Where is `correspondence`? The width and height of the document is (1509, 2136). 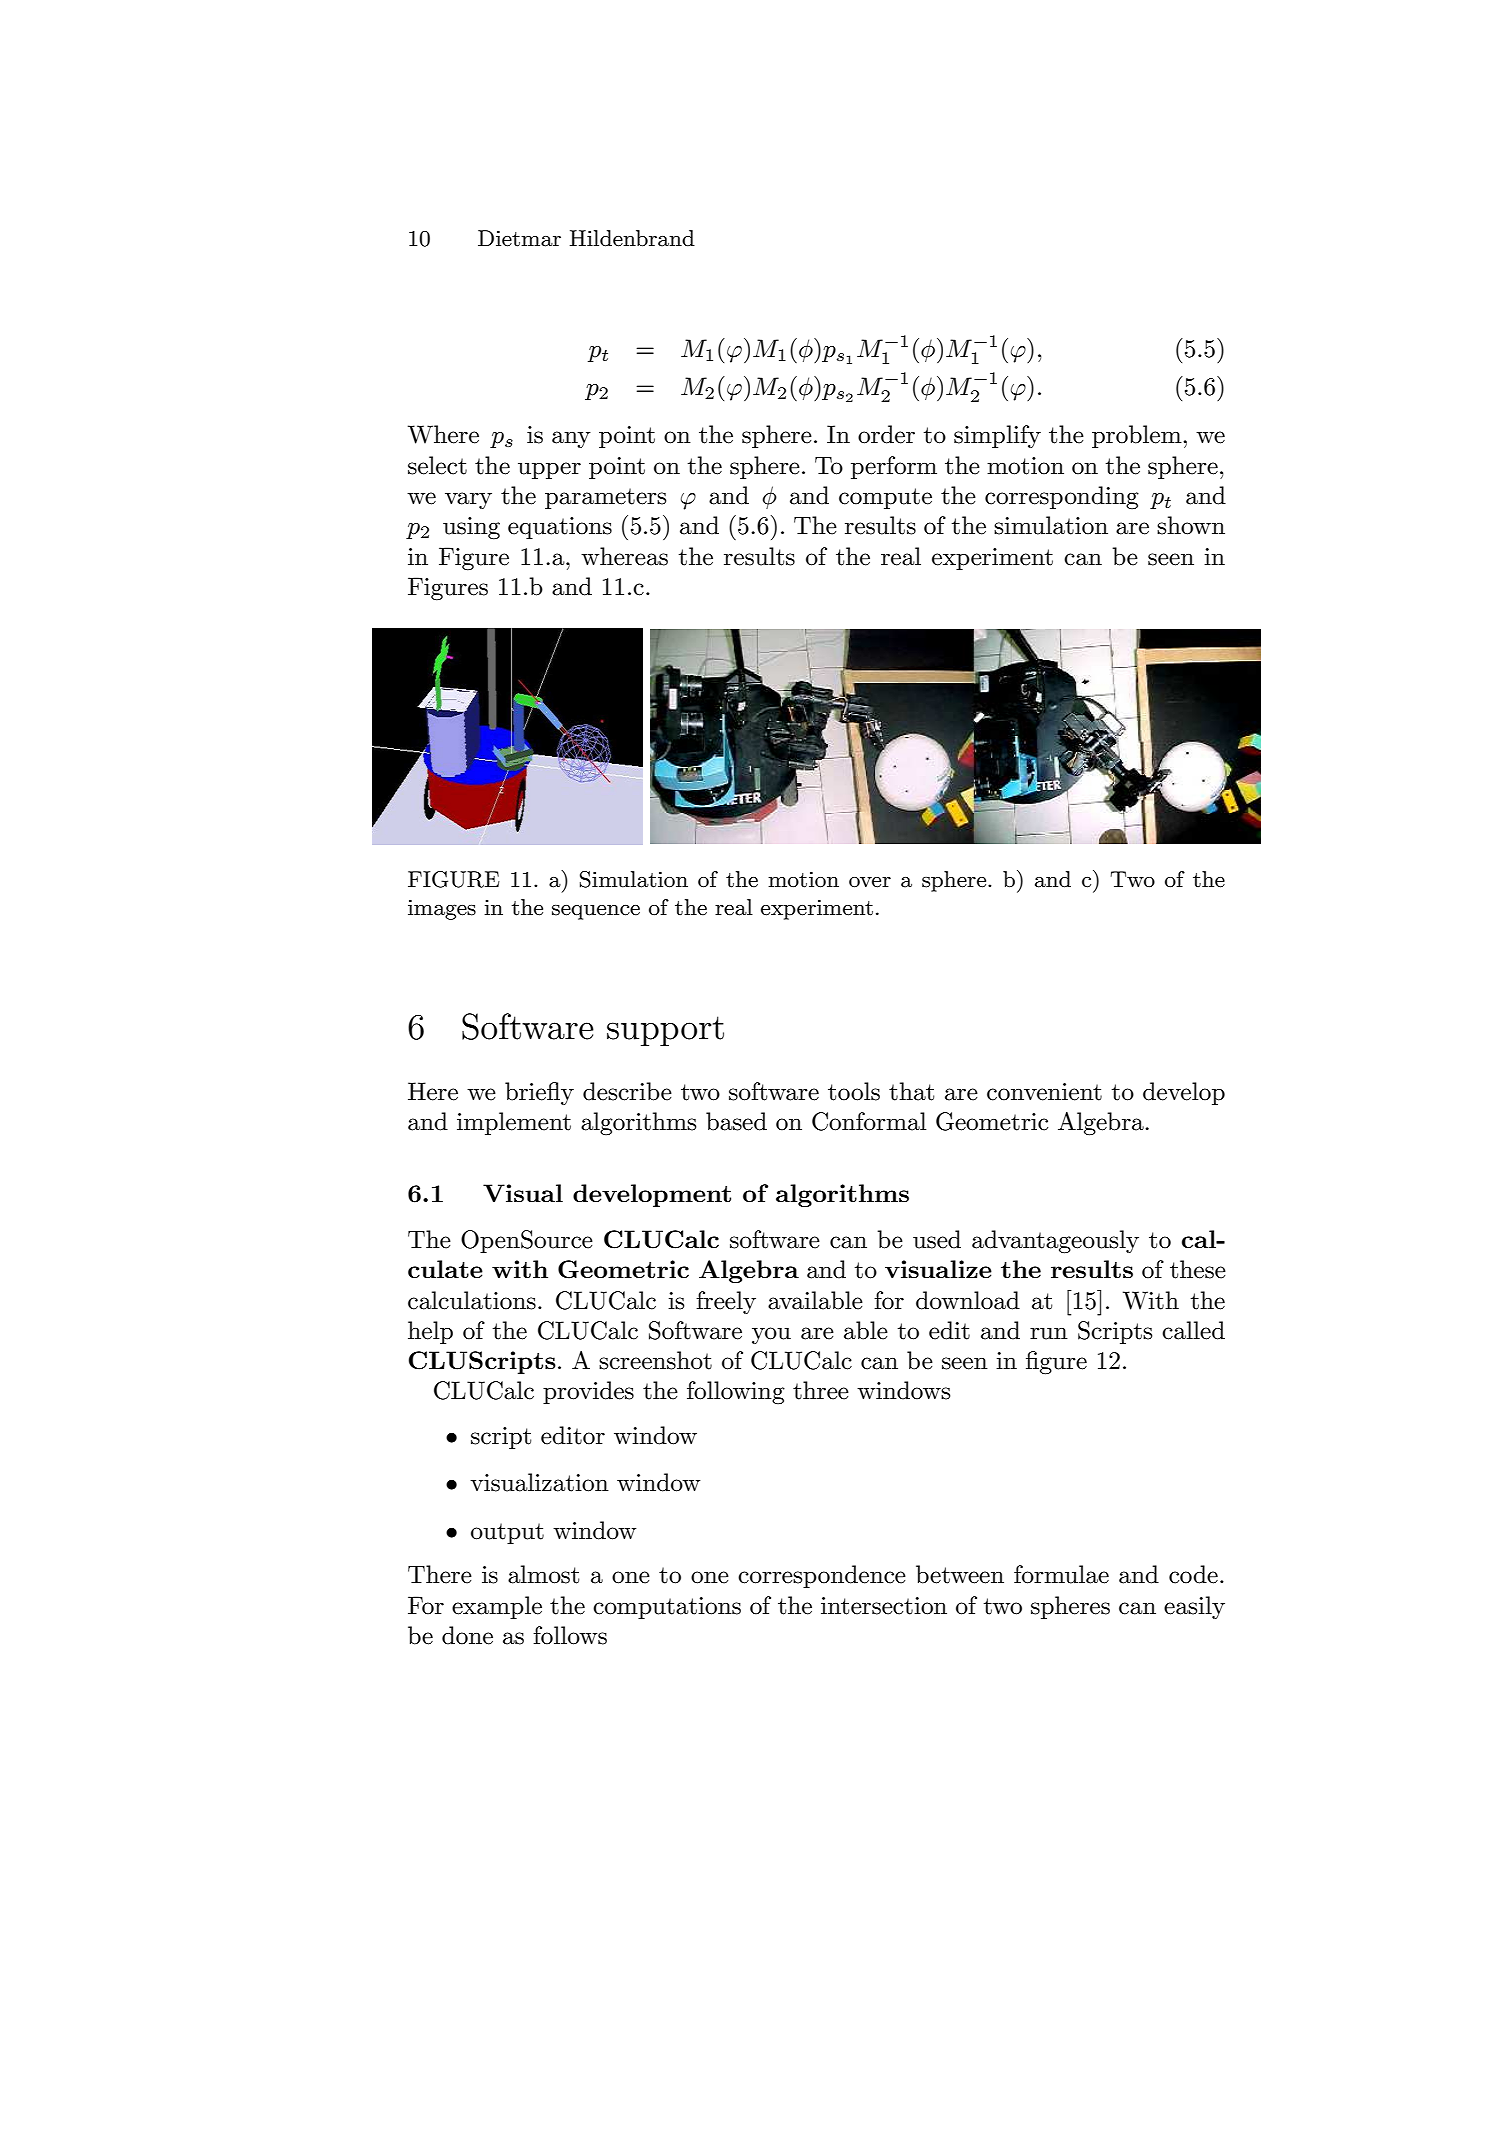
correspondence is located at coordinates (822, 1576).
